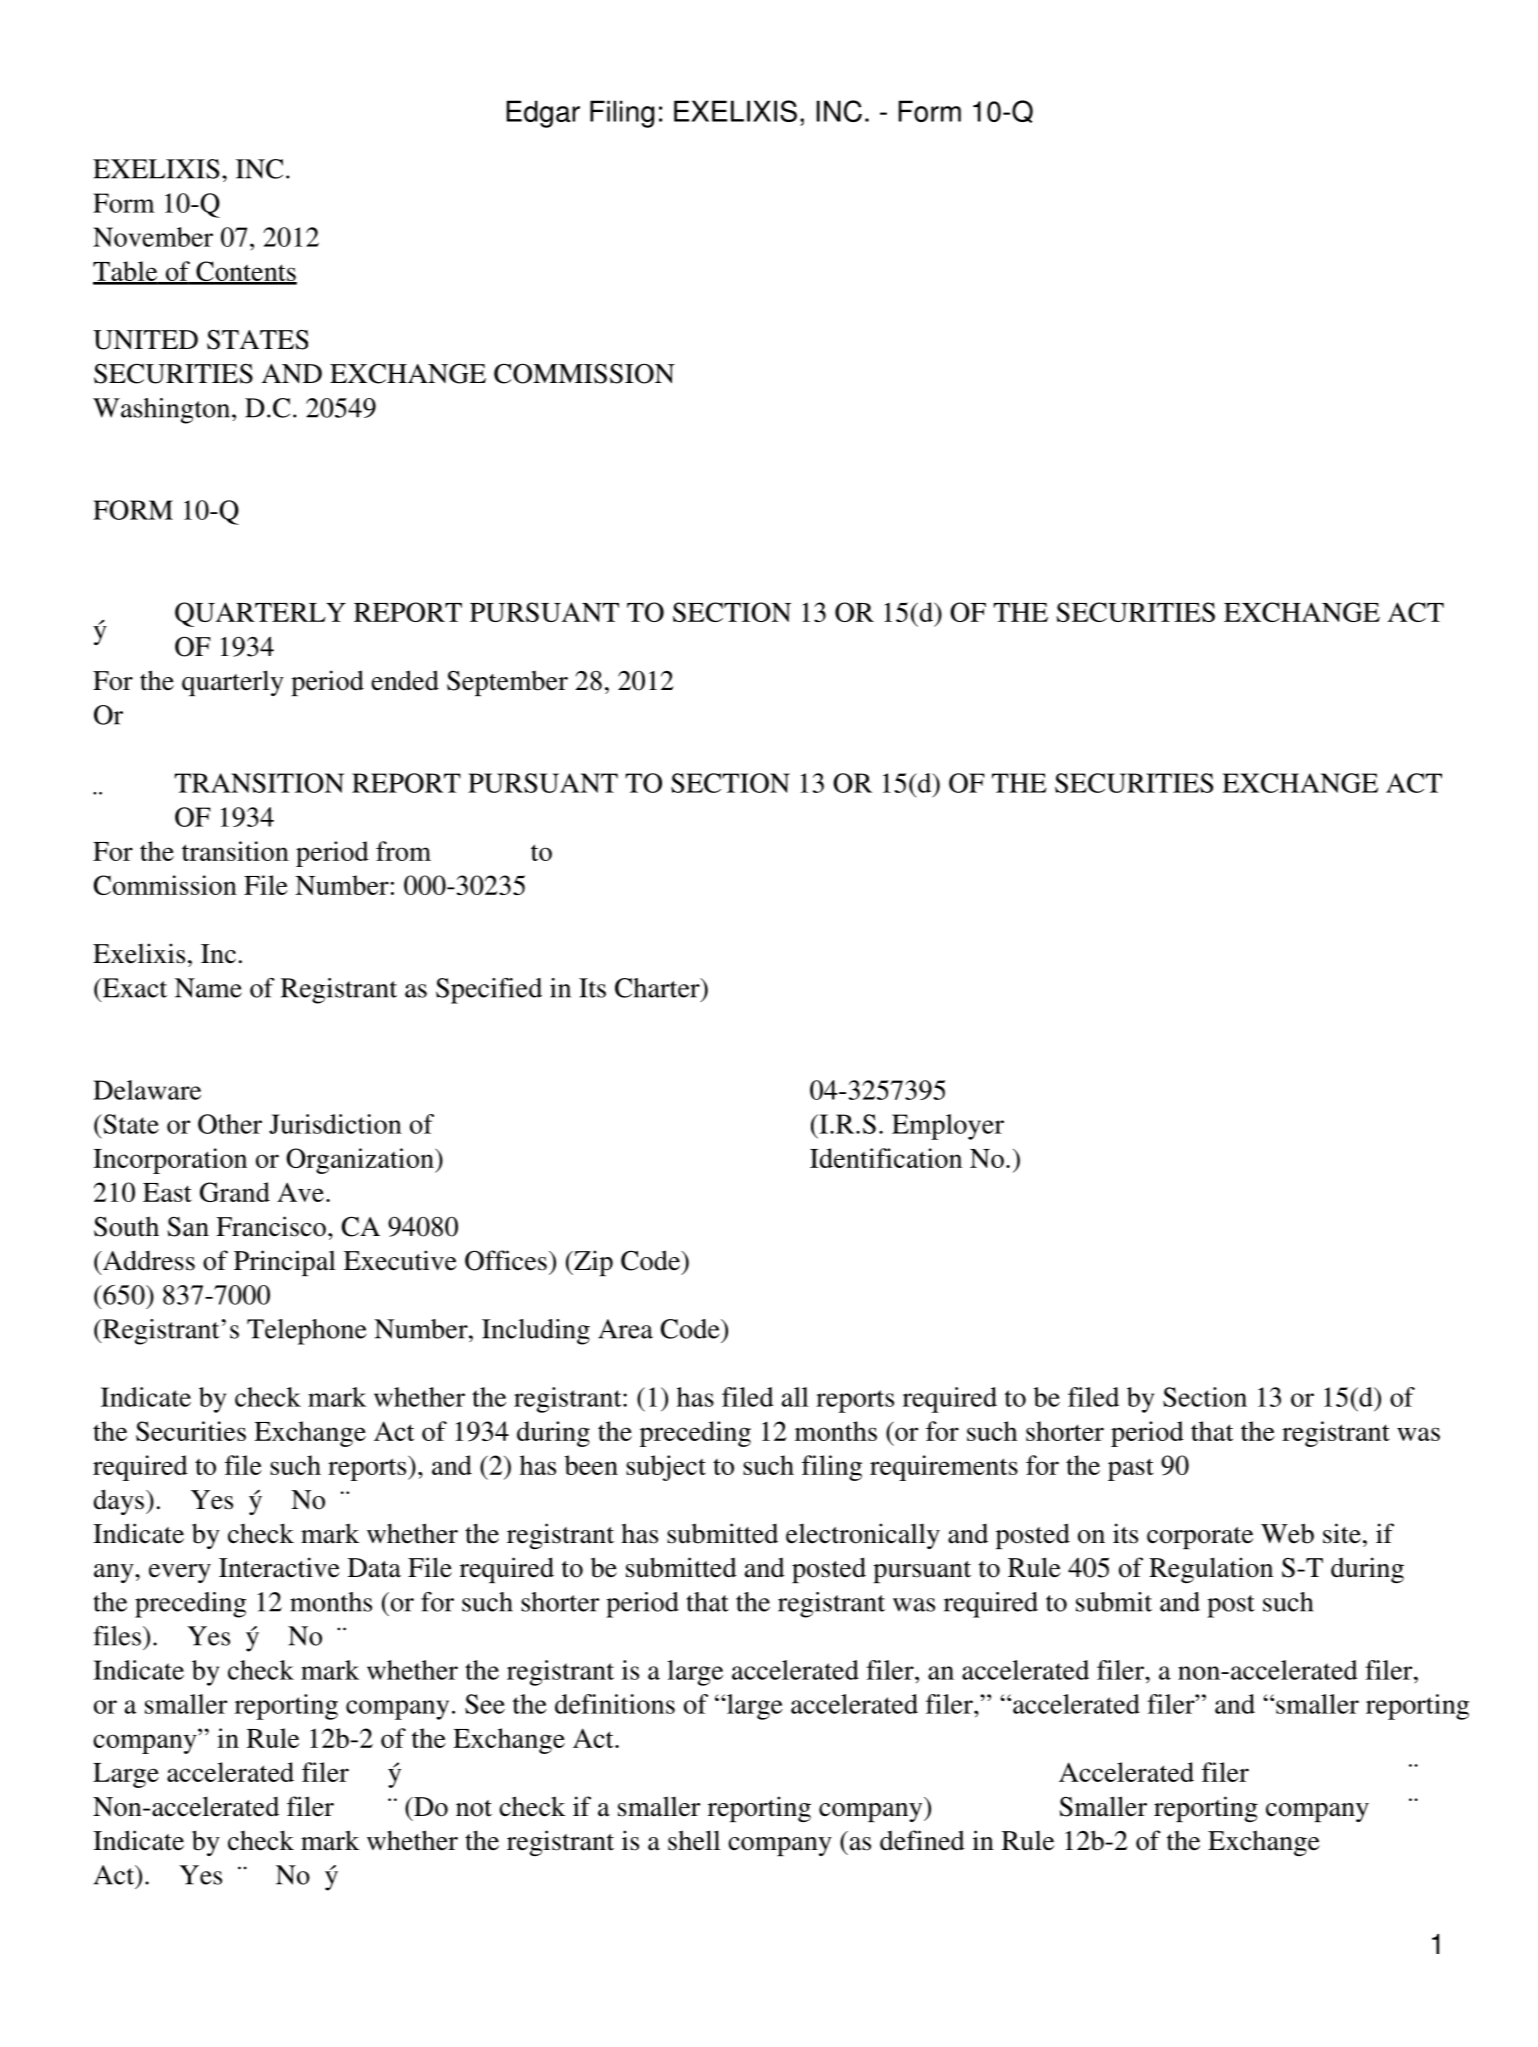 The image size is (1538, 2047). I want to click on Principal, so click(285, 1263).
